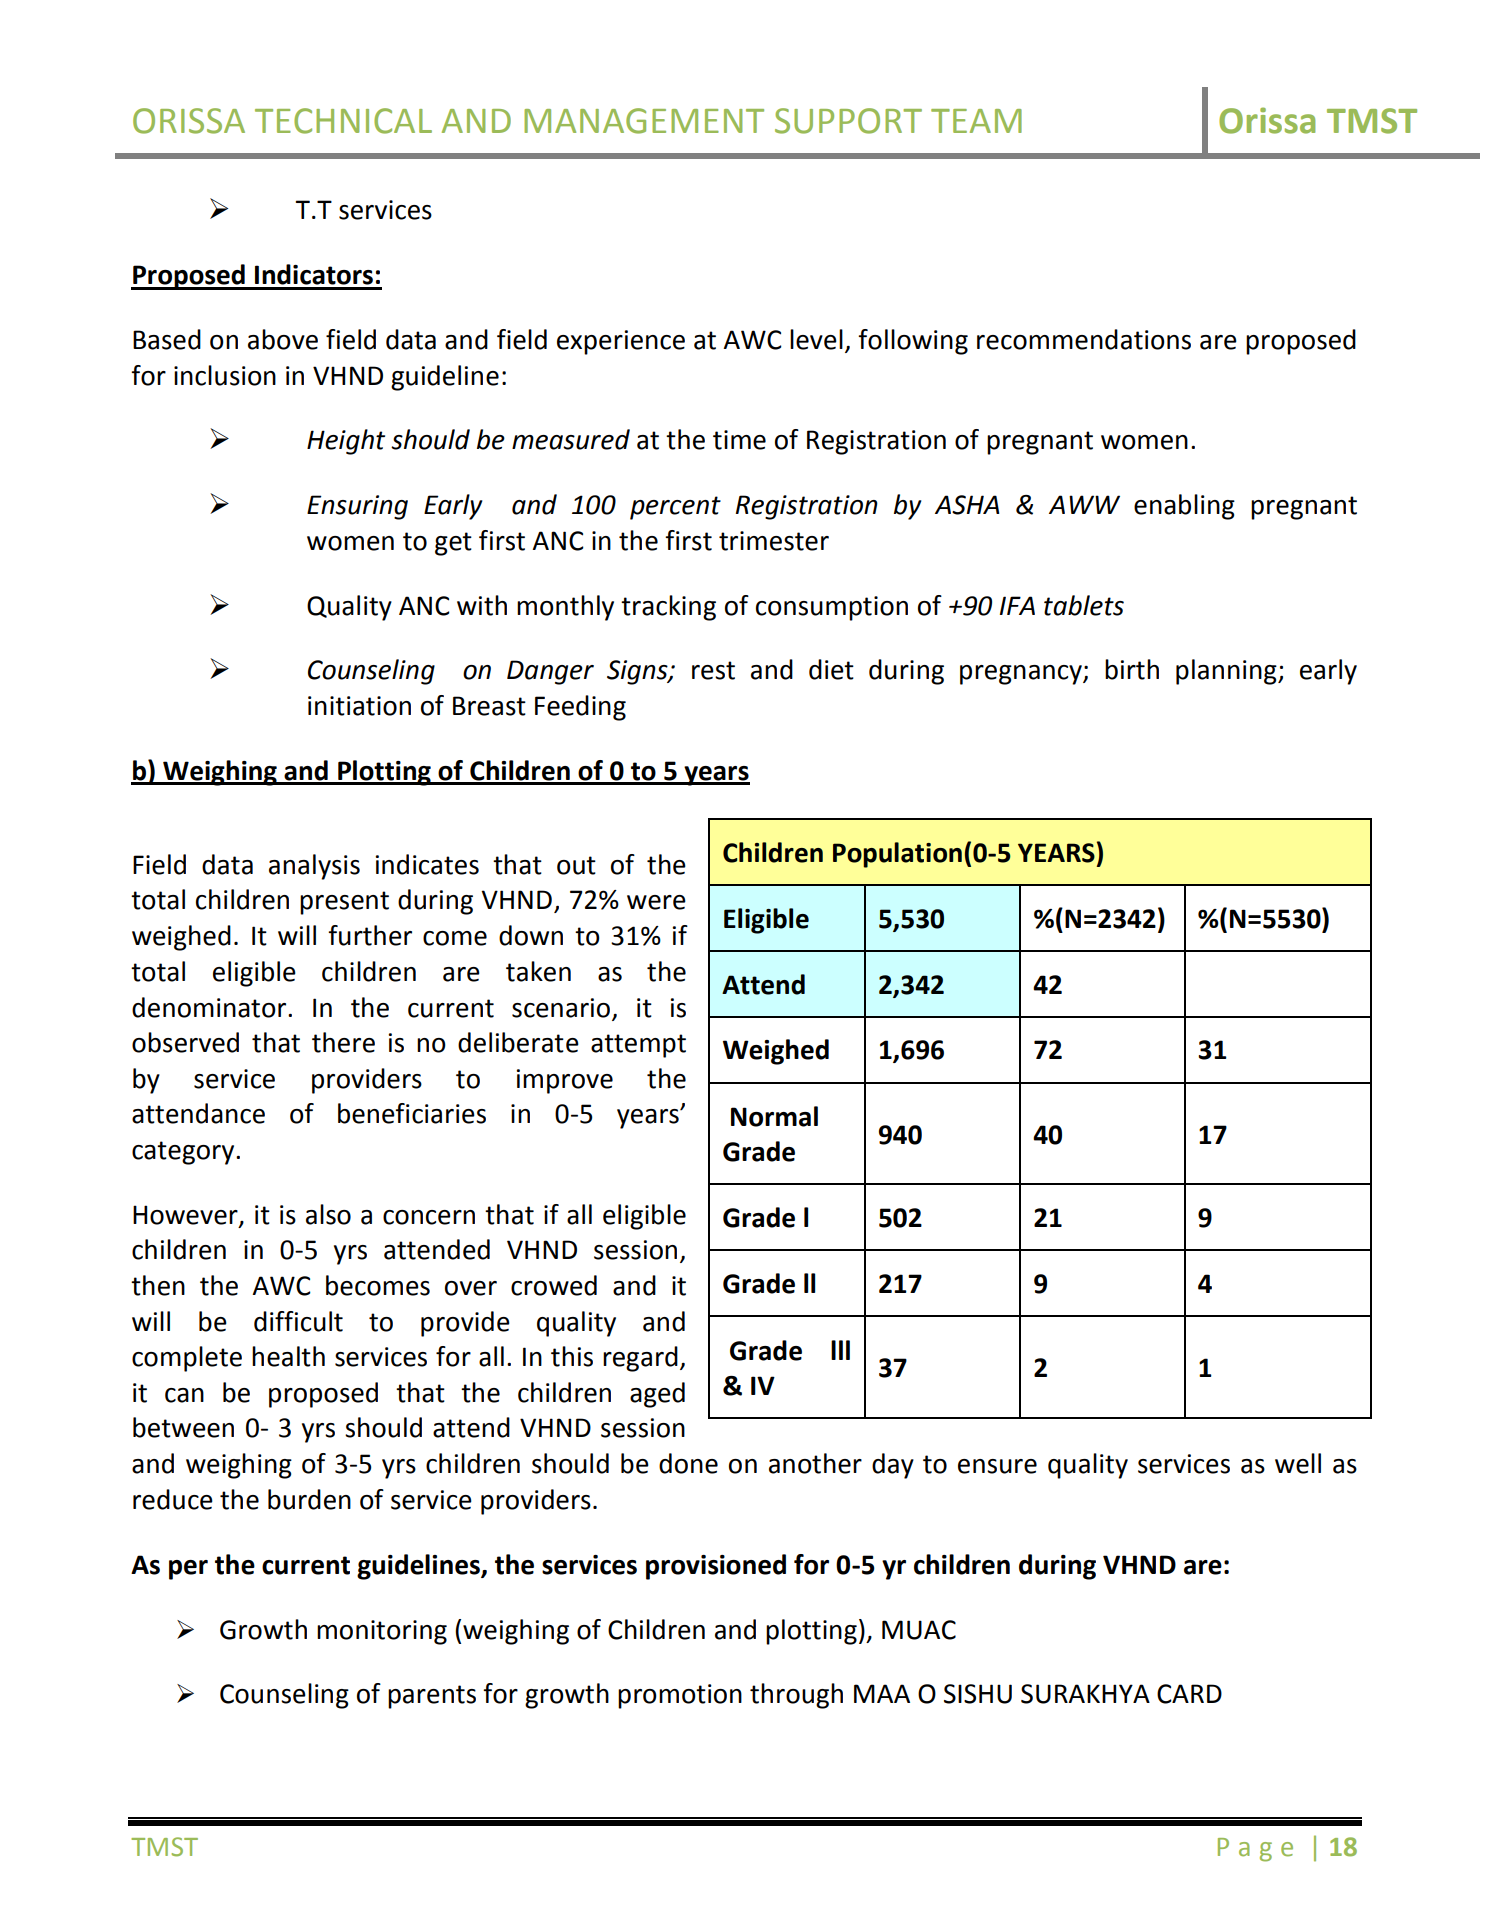  What do you see at coordinates (656, 902) in the screenshot?
I see `were` at bounding box center [656, 902].
